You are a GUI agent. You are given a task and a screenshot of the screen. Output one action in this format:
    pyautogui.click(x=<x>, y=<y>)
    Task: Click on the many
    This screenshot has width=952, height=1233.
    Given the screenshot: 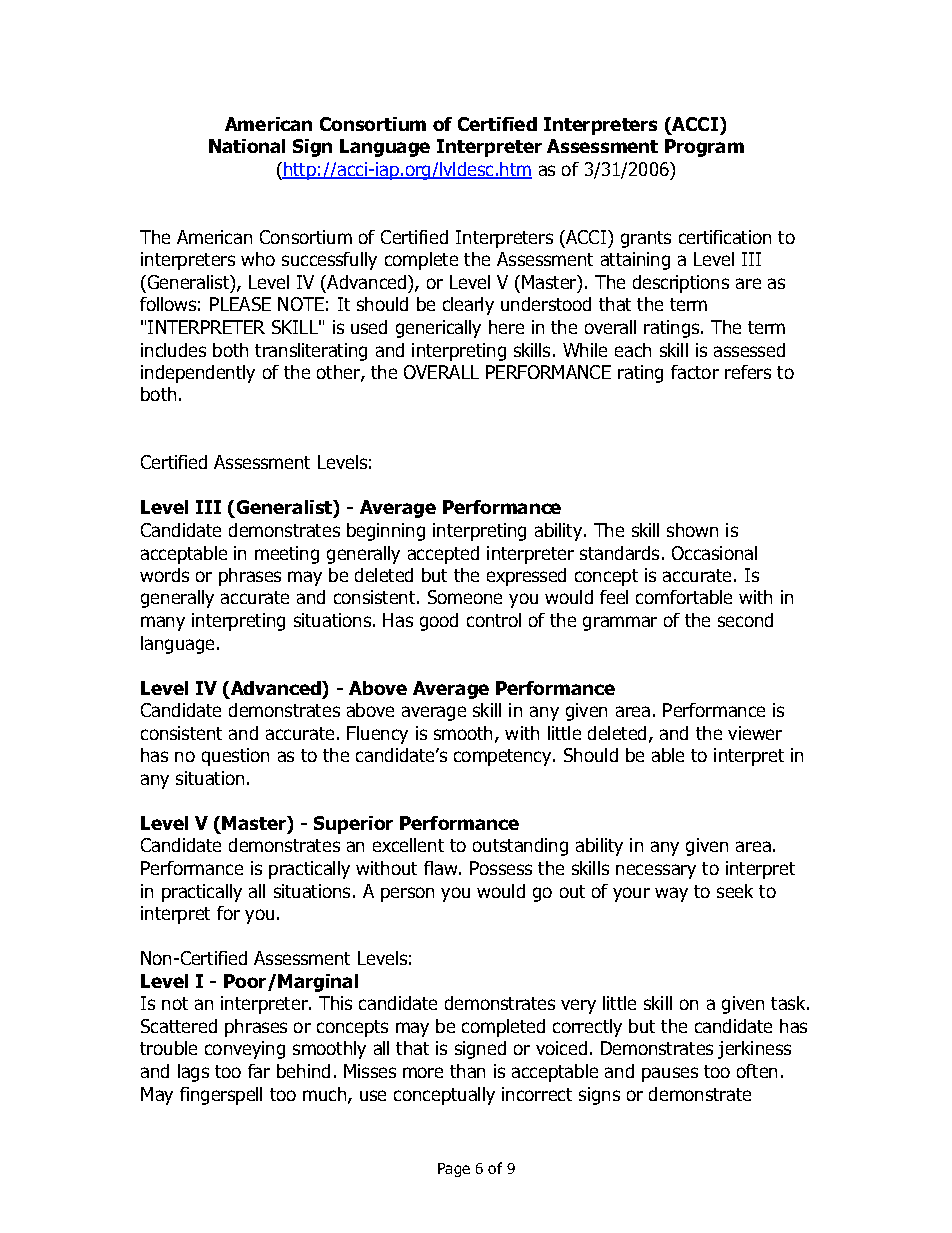 What is the action you would take?
    pyautogui.click(x=163, y=623)
